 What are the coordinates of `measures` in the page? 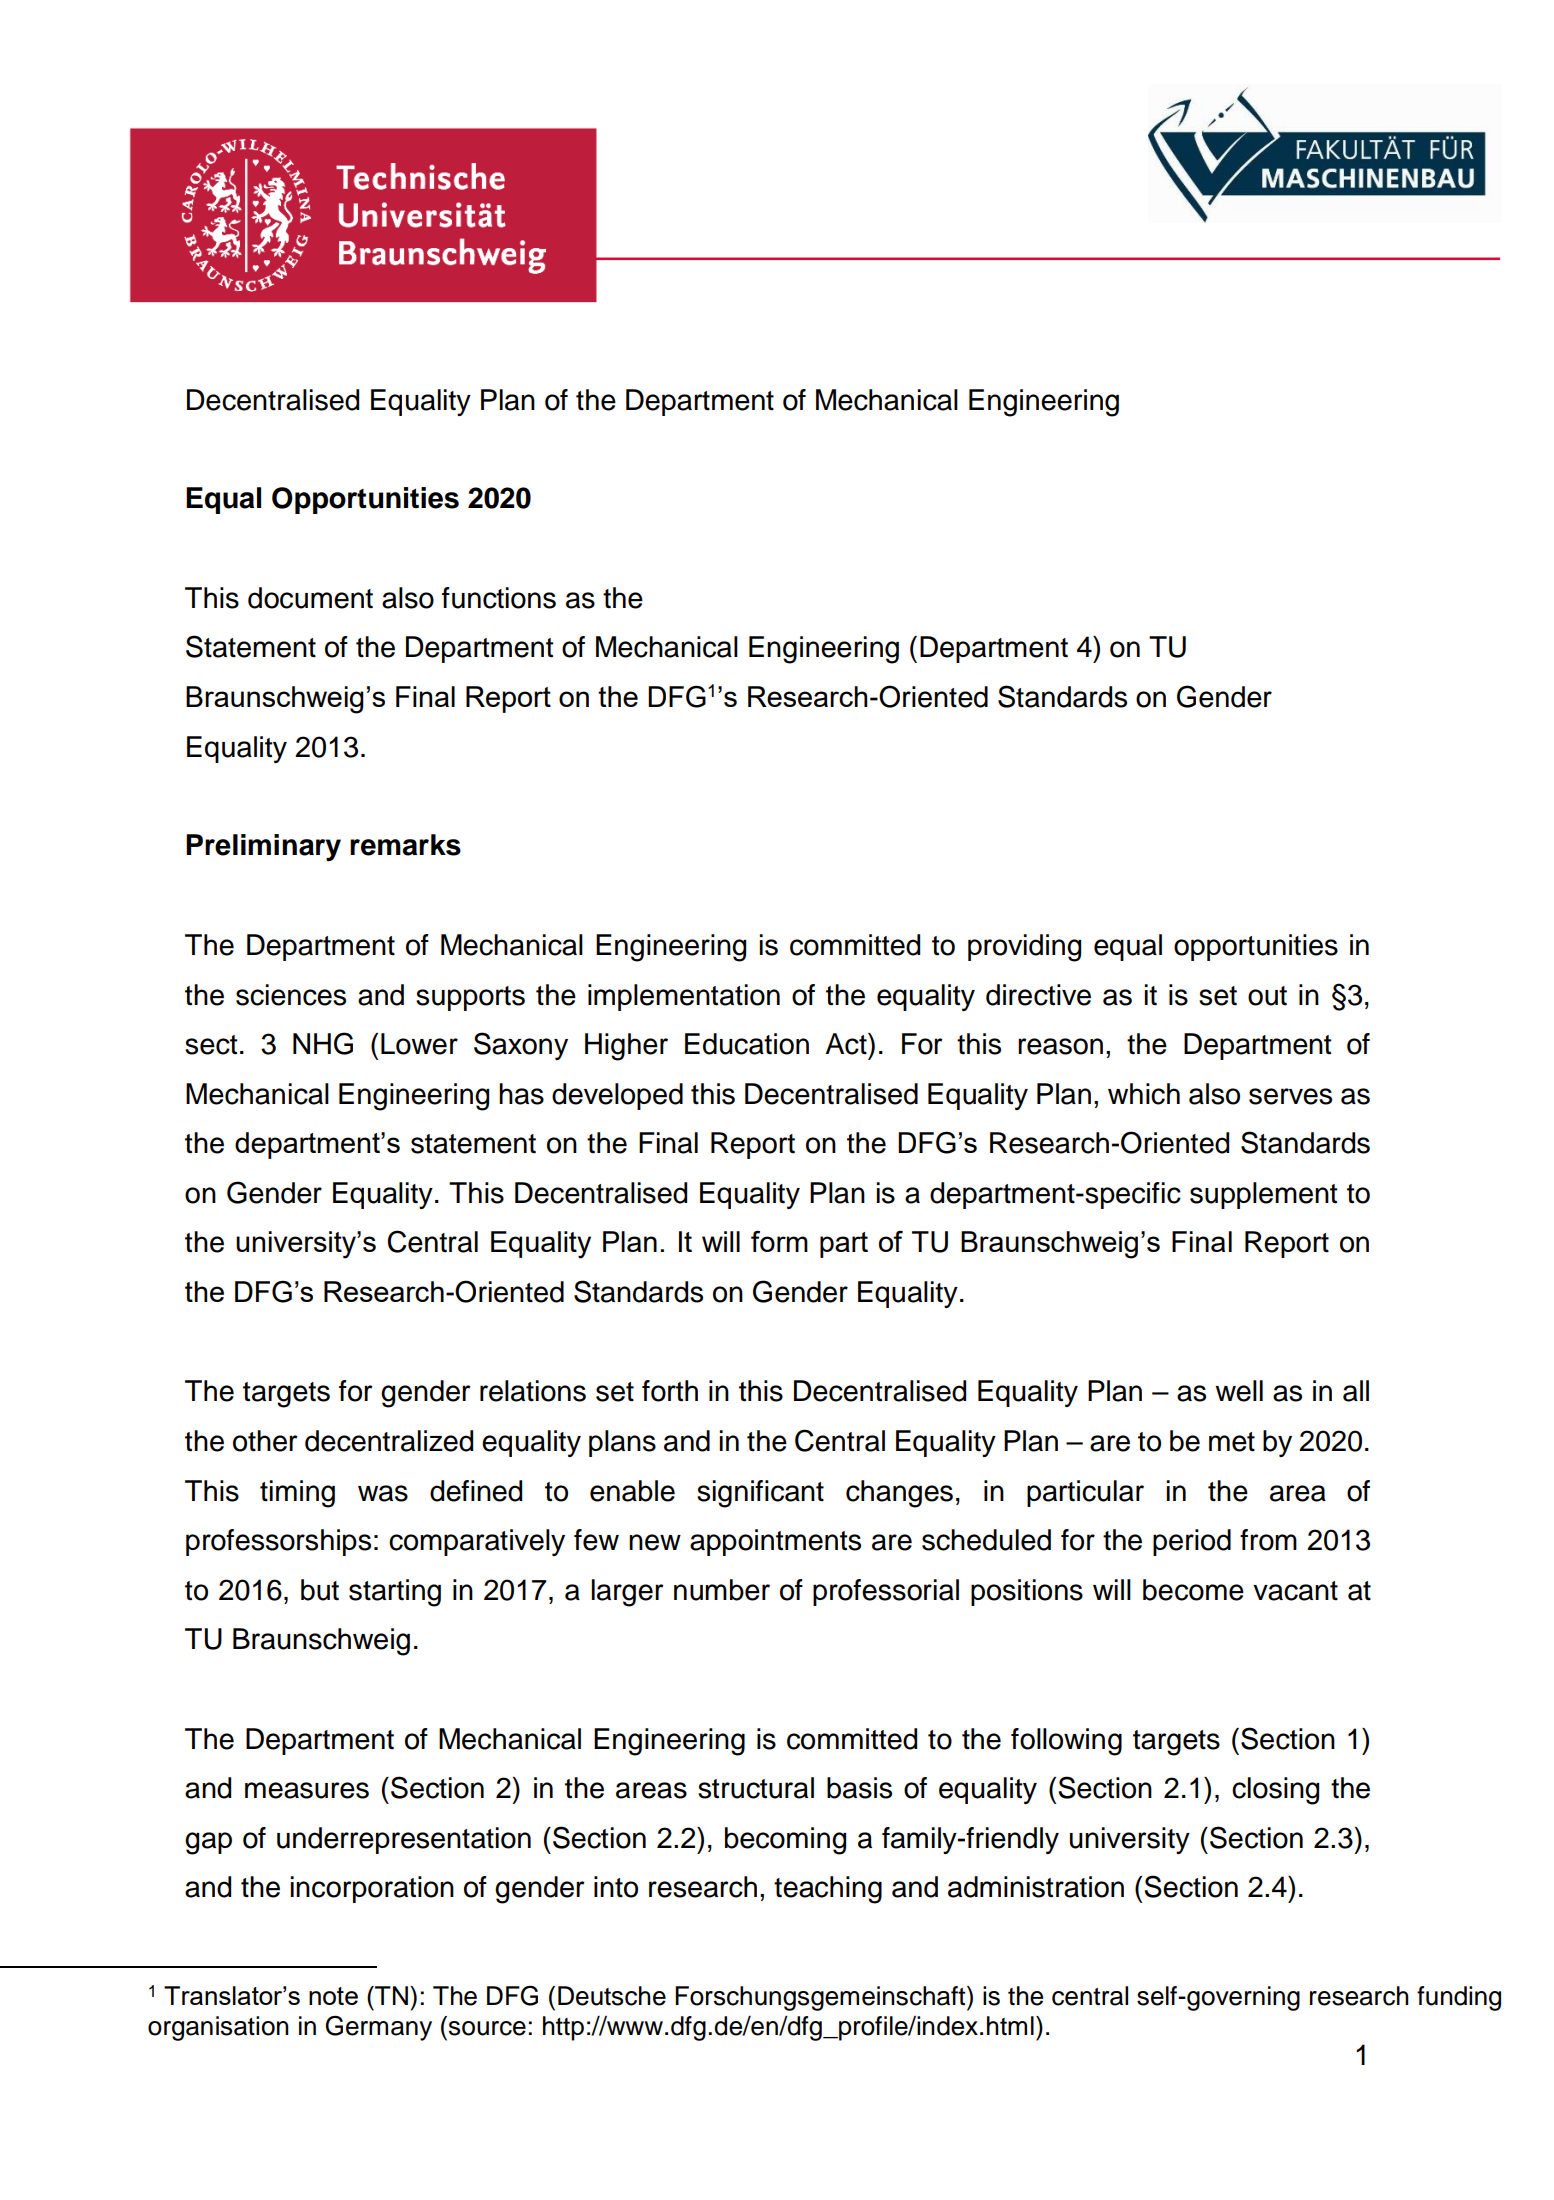 It's located at (307, 1790).
